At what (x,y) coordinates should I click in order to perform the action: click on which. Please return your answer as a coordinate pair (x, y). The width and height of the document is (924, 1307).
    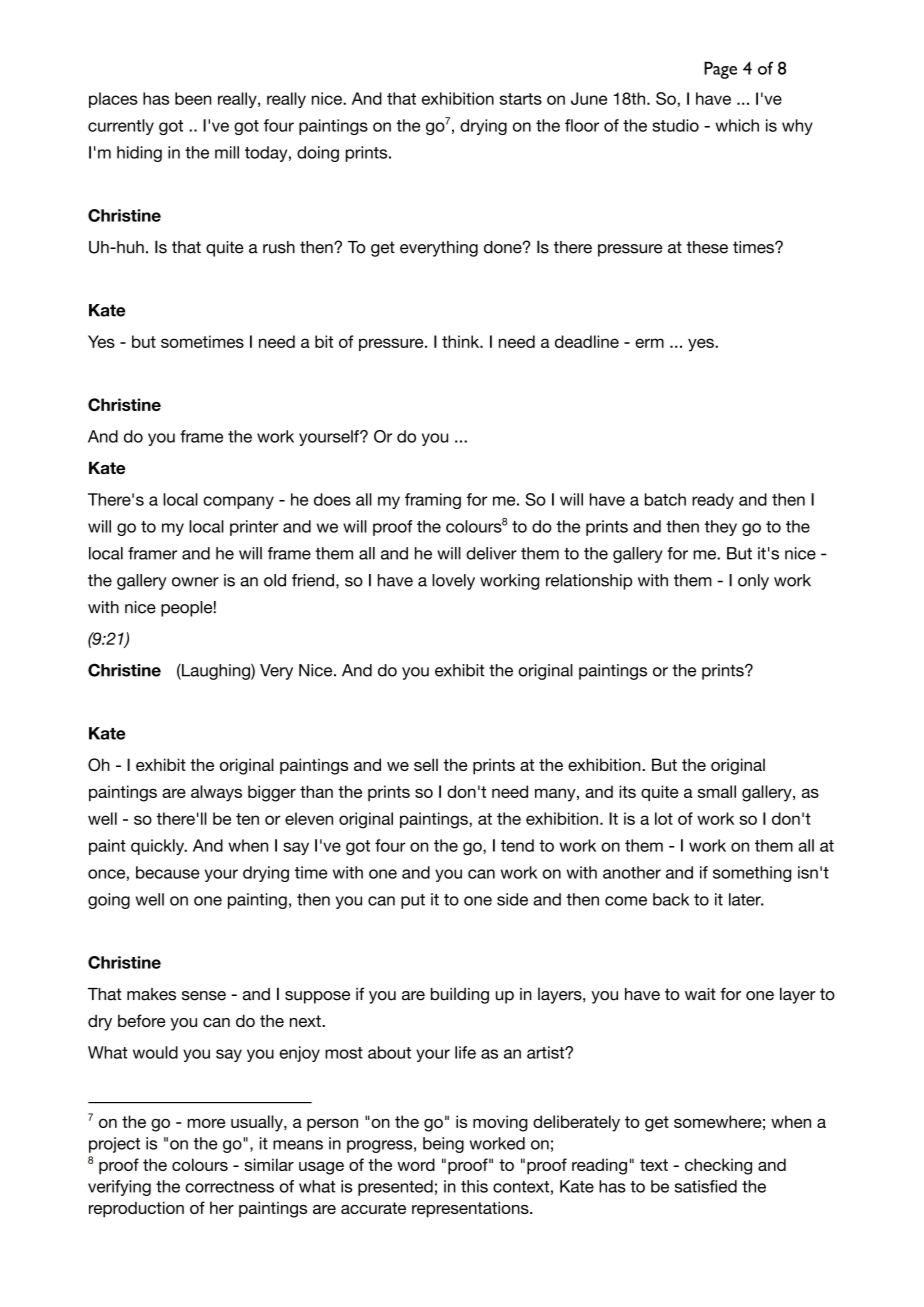
    Looking at the image, I should click on (737, 125).
